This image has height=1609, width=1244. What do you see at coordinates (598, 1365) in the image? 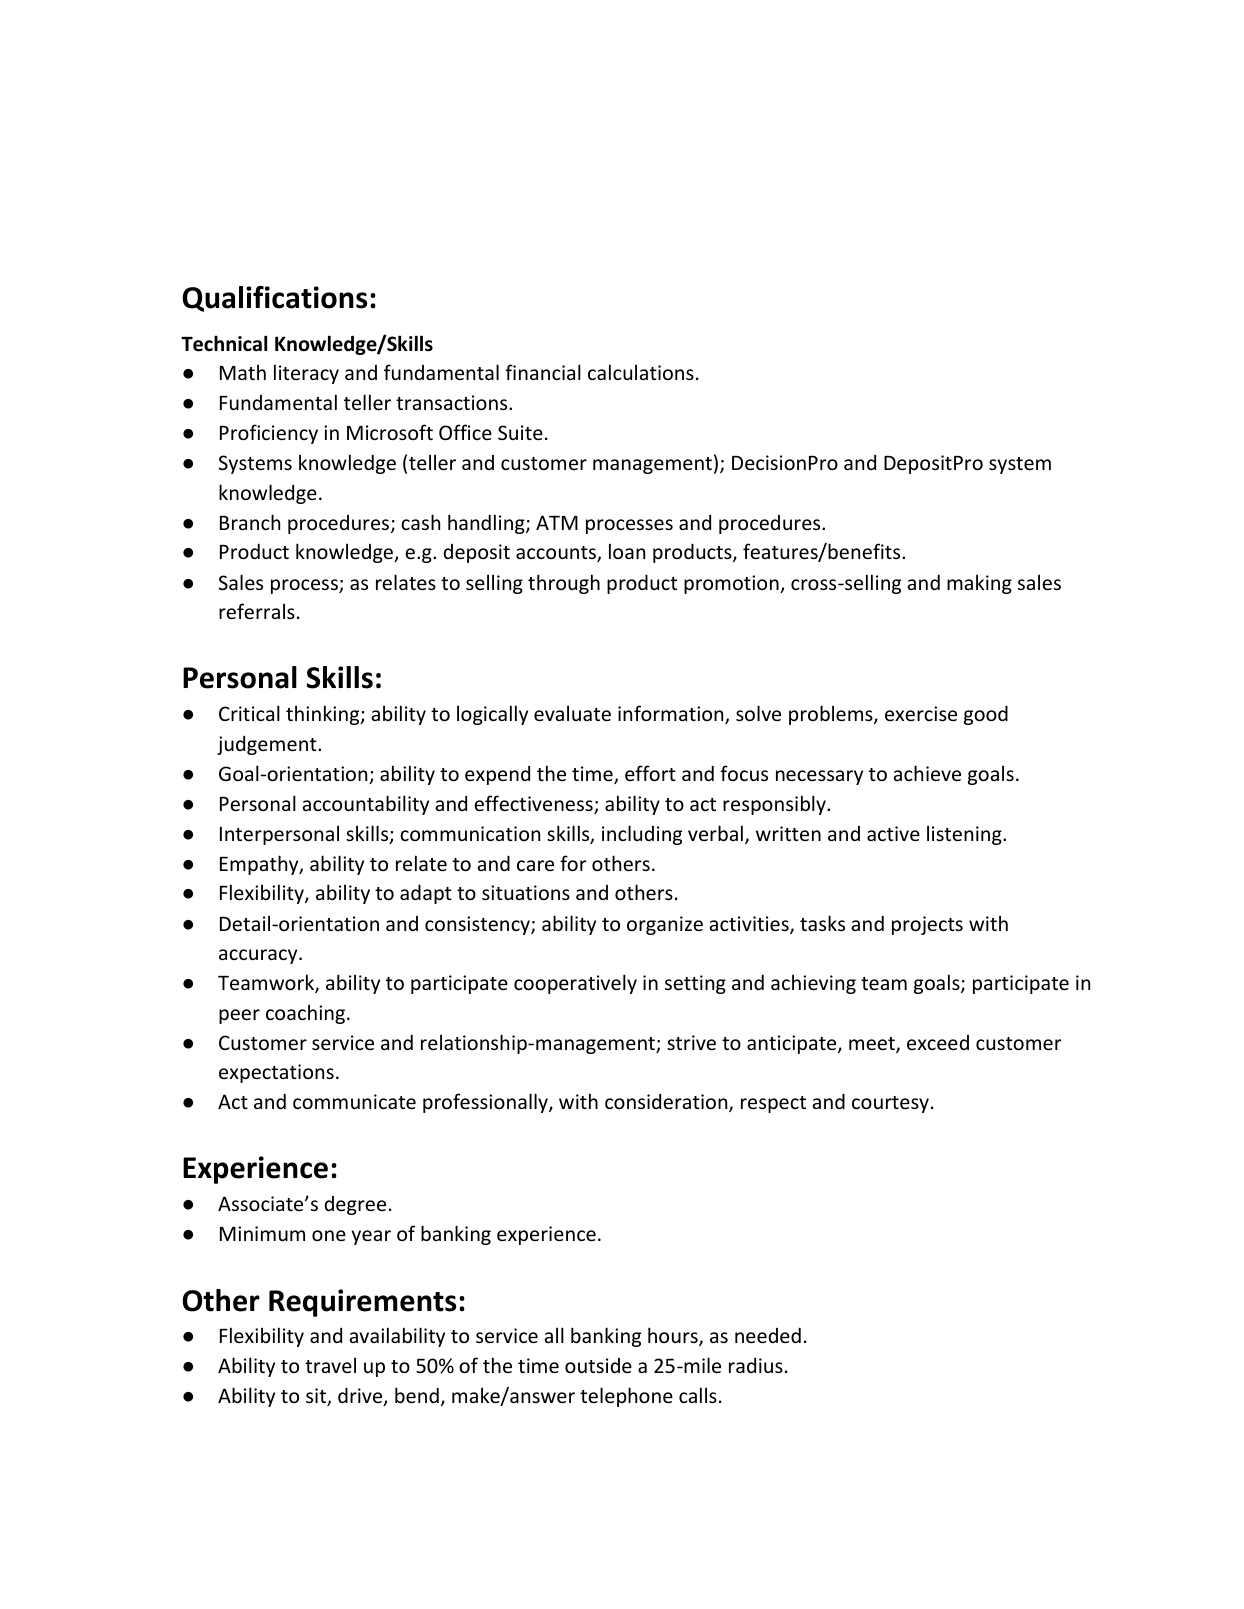
I see `outside` at bounding box center [598, 1365].
